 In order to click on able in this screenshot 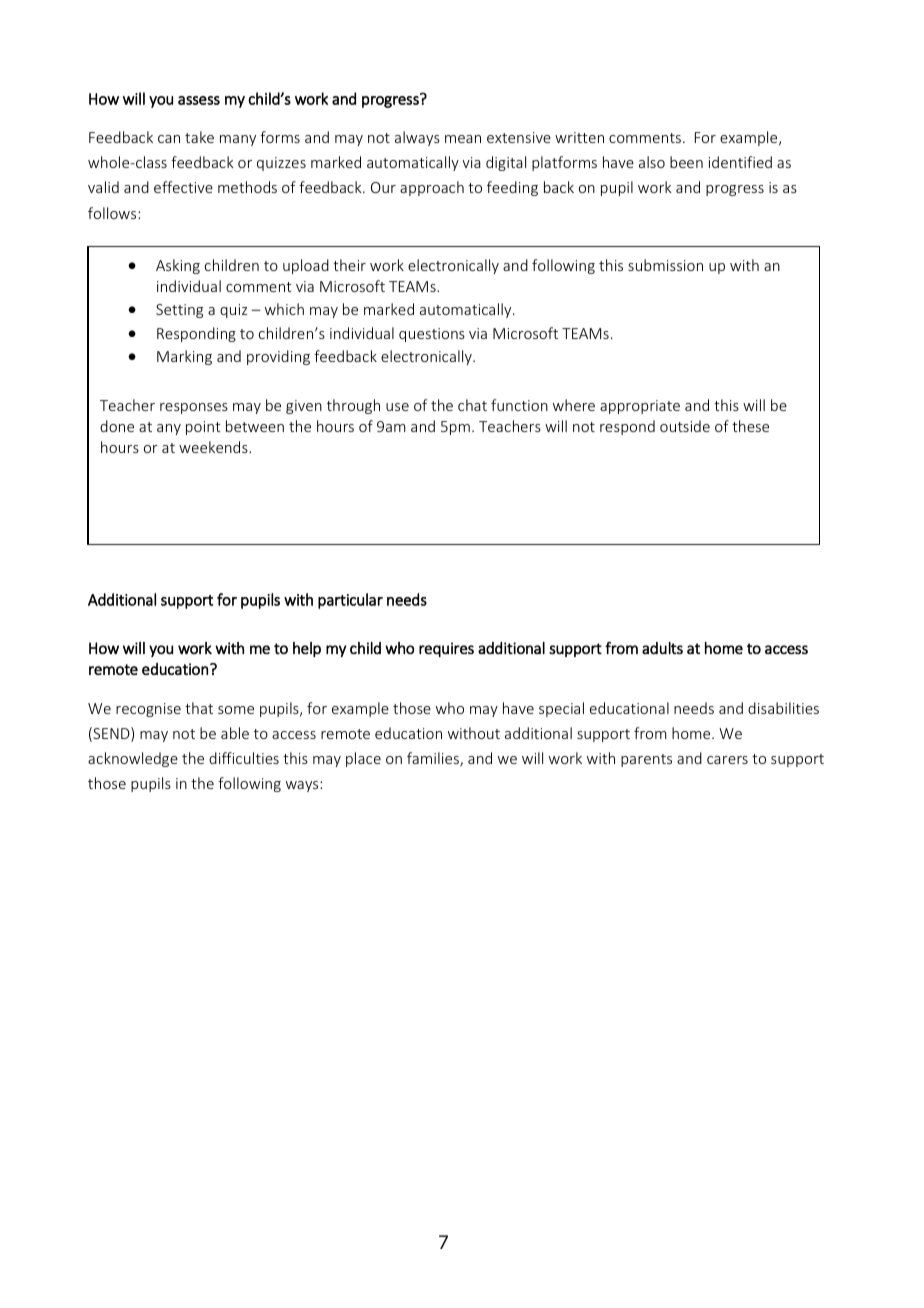, I will do `click(235, 733)`.
